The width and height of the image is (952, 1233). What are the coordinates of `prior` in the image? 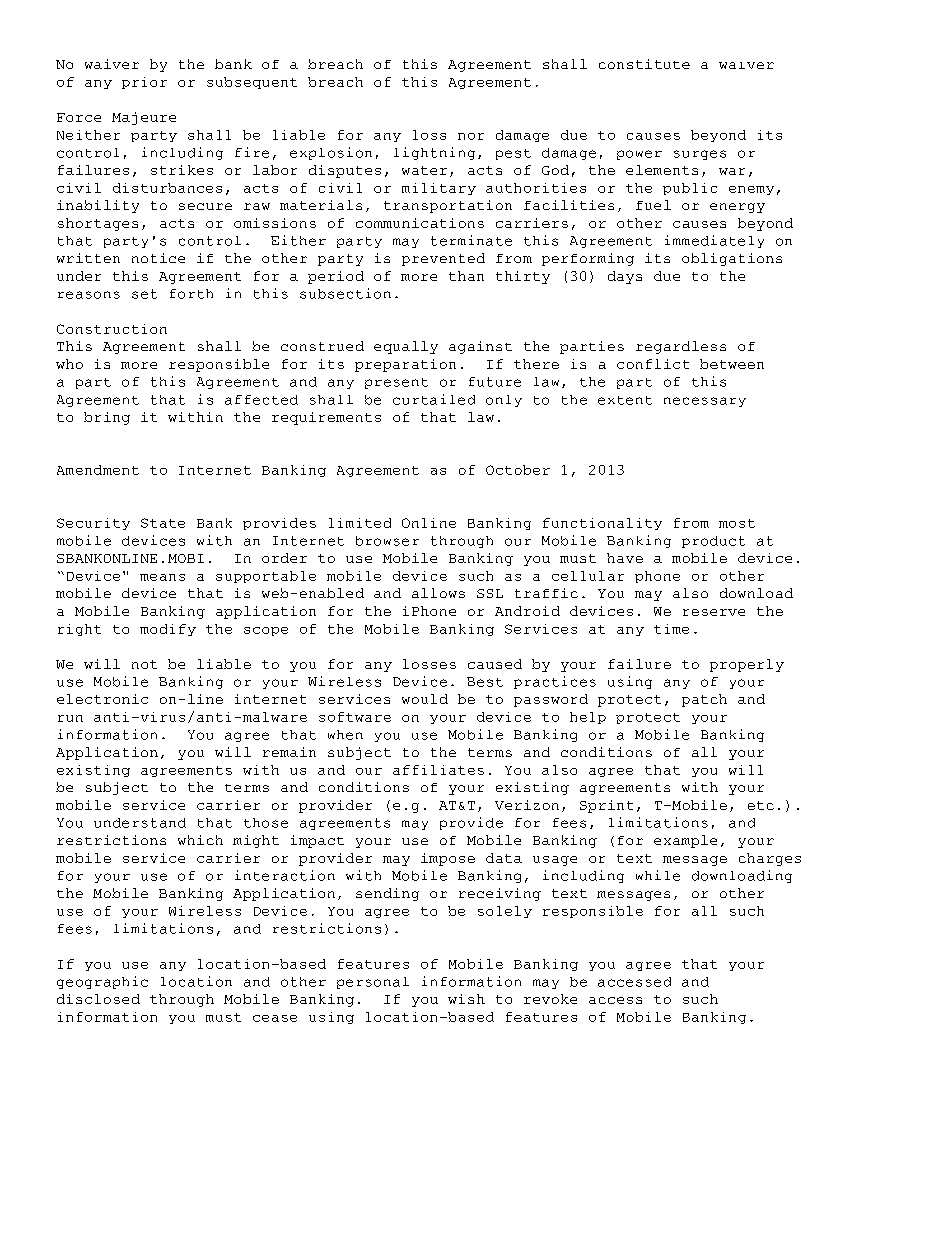 It's located at (144, 83).
